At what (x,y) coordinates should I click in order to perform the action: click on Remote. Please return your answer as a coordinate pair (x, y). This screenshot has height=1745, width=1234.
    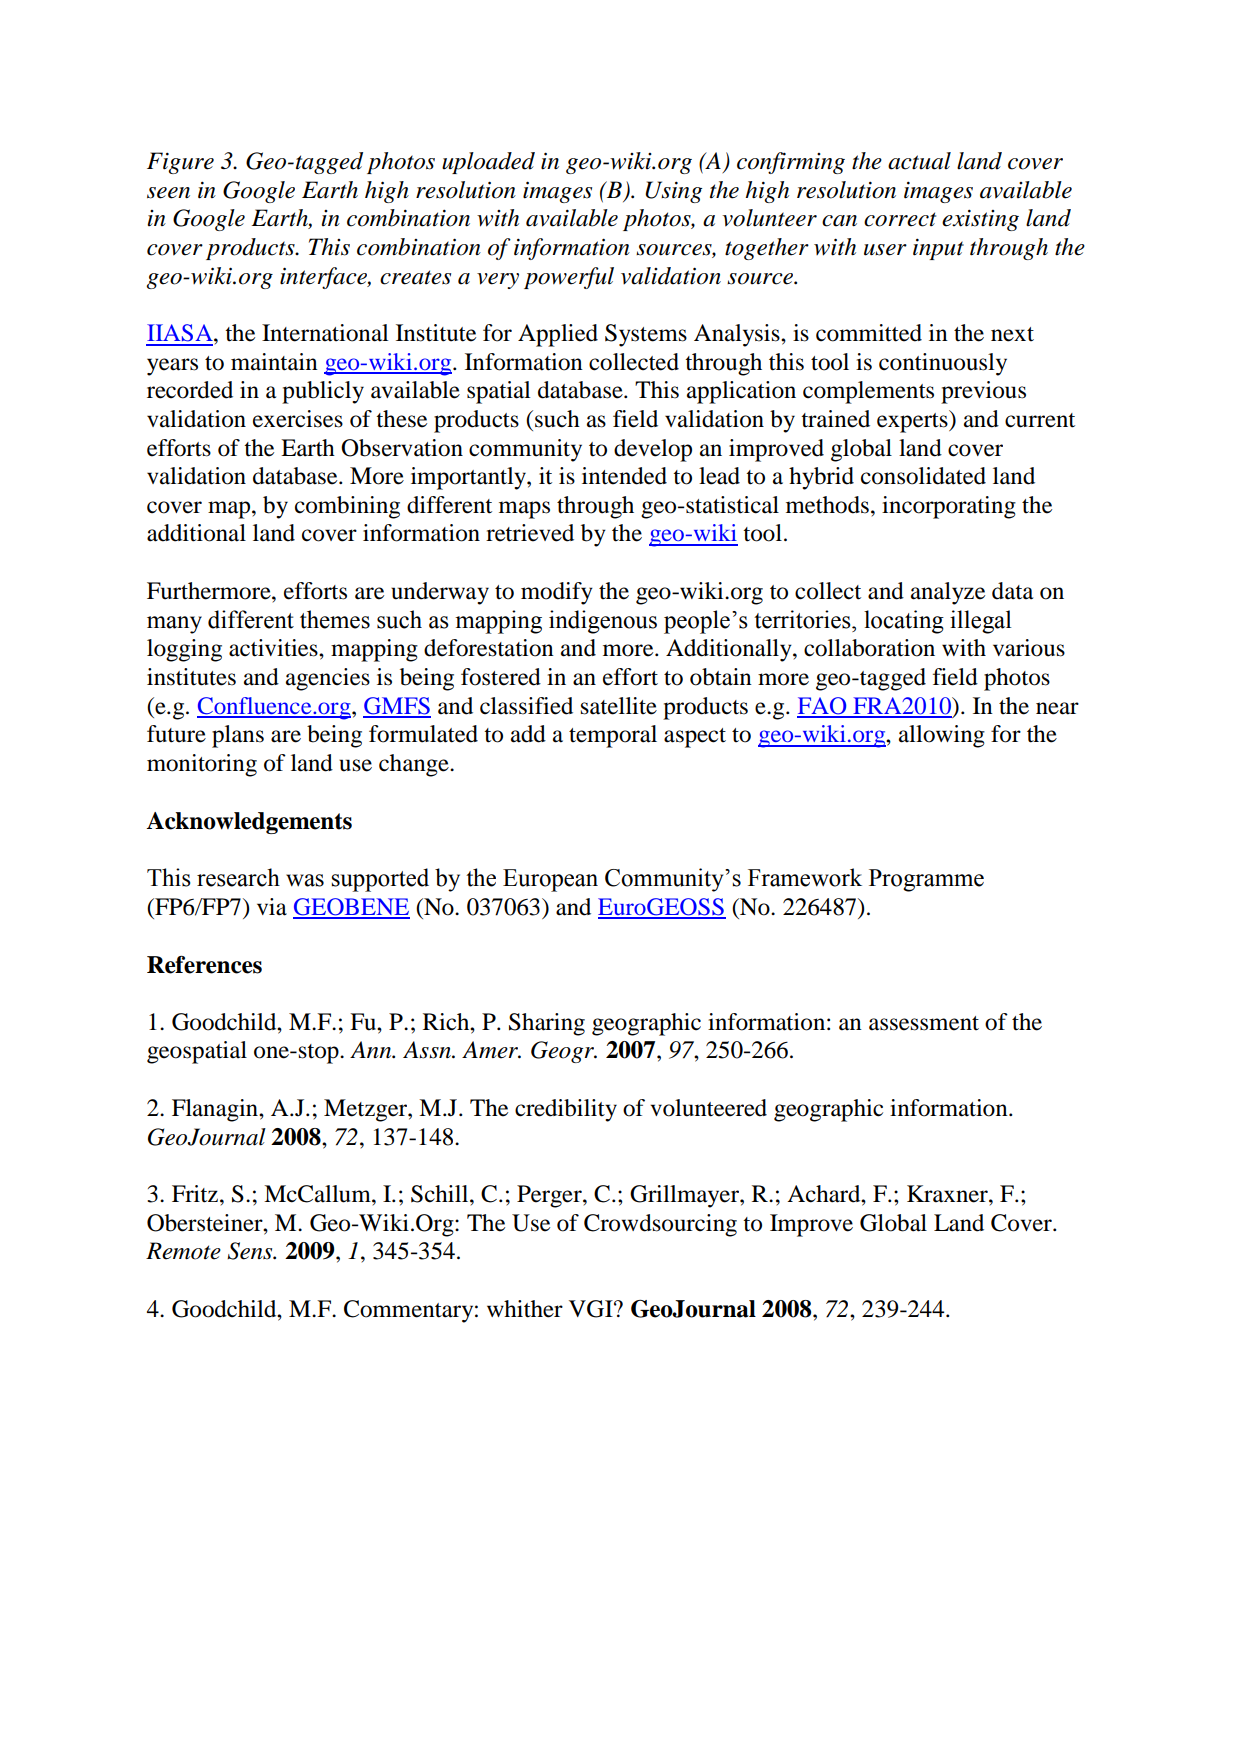
    Looking at the image, I should click on (183, 1251).
